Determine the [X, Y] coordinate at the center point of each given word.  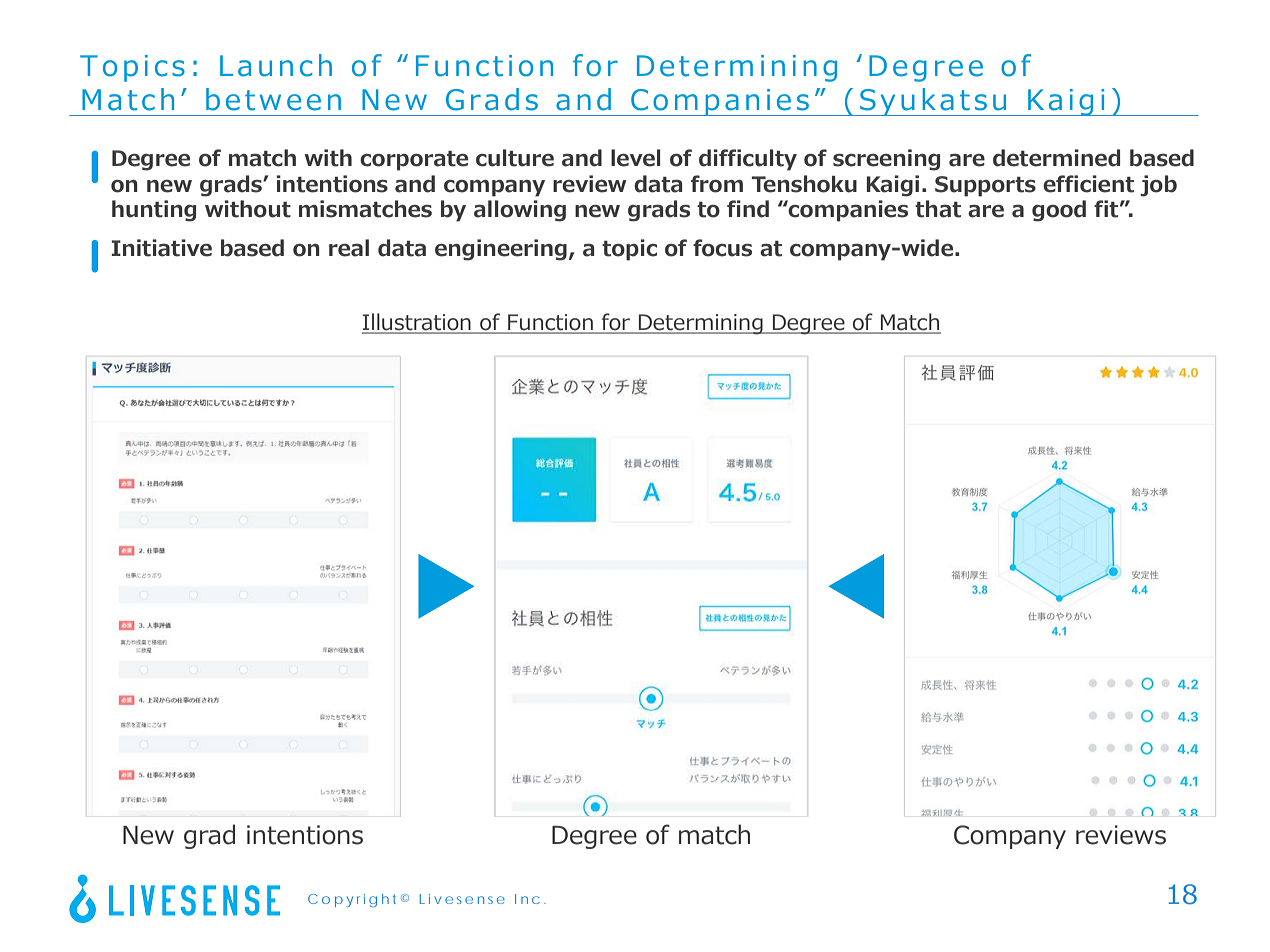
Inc [527, 899]
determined [1056, 158]
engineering [501, 250]
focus [722, 248]
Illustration [417, 323]
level [635, 158]
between [273, 99]
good [1059, 211]
